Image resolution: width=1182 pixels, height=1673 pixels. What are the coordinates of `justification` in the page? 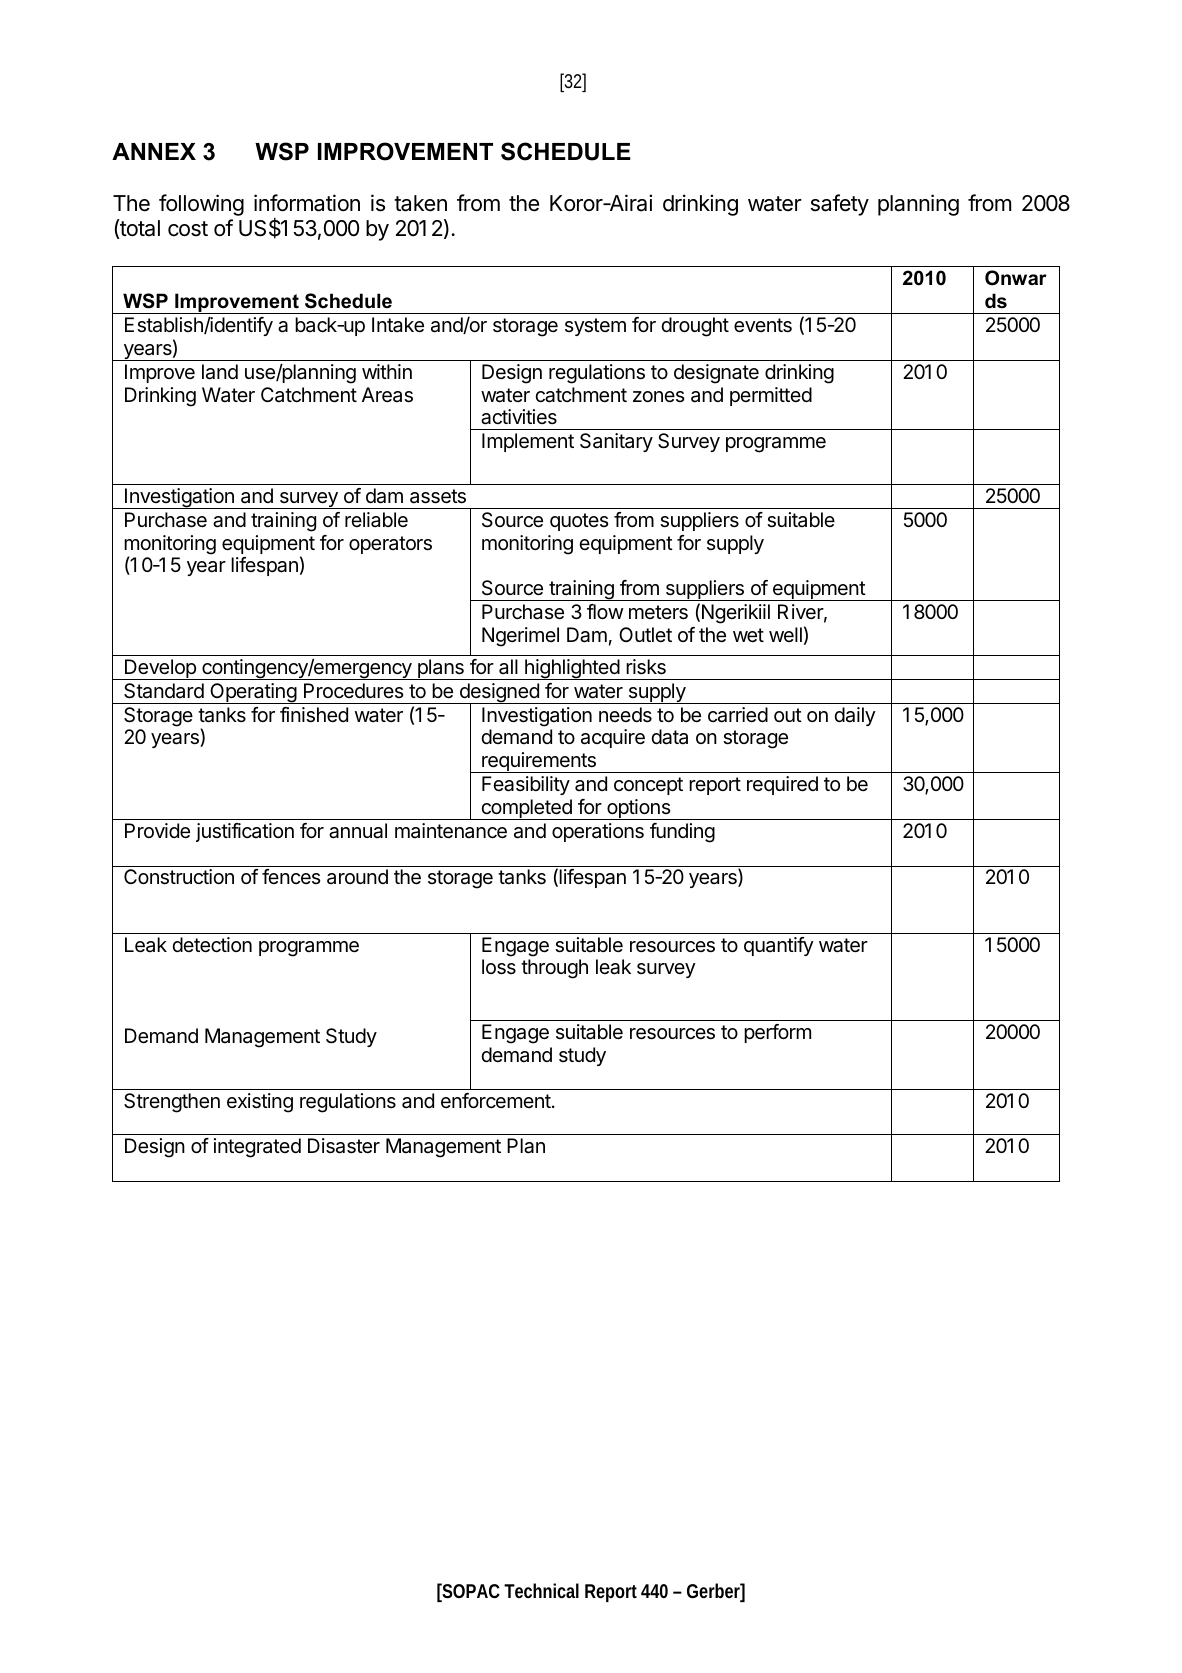 It's located at (245, 832).
